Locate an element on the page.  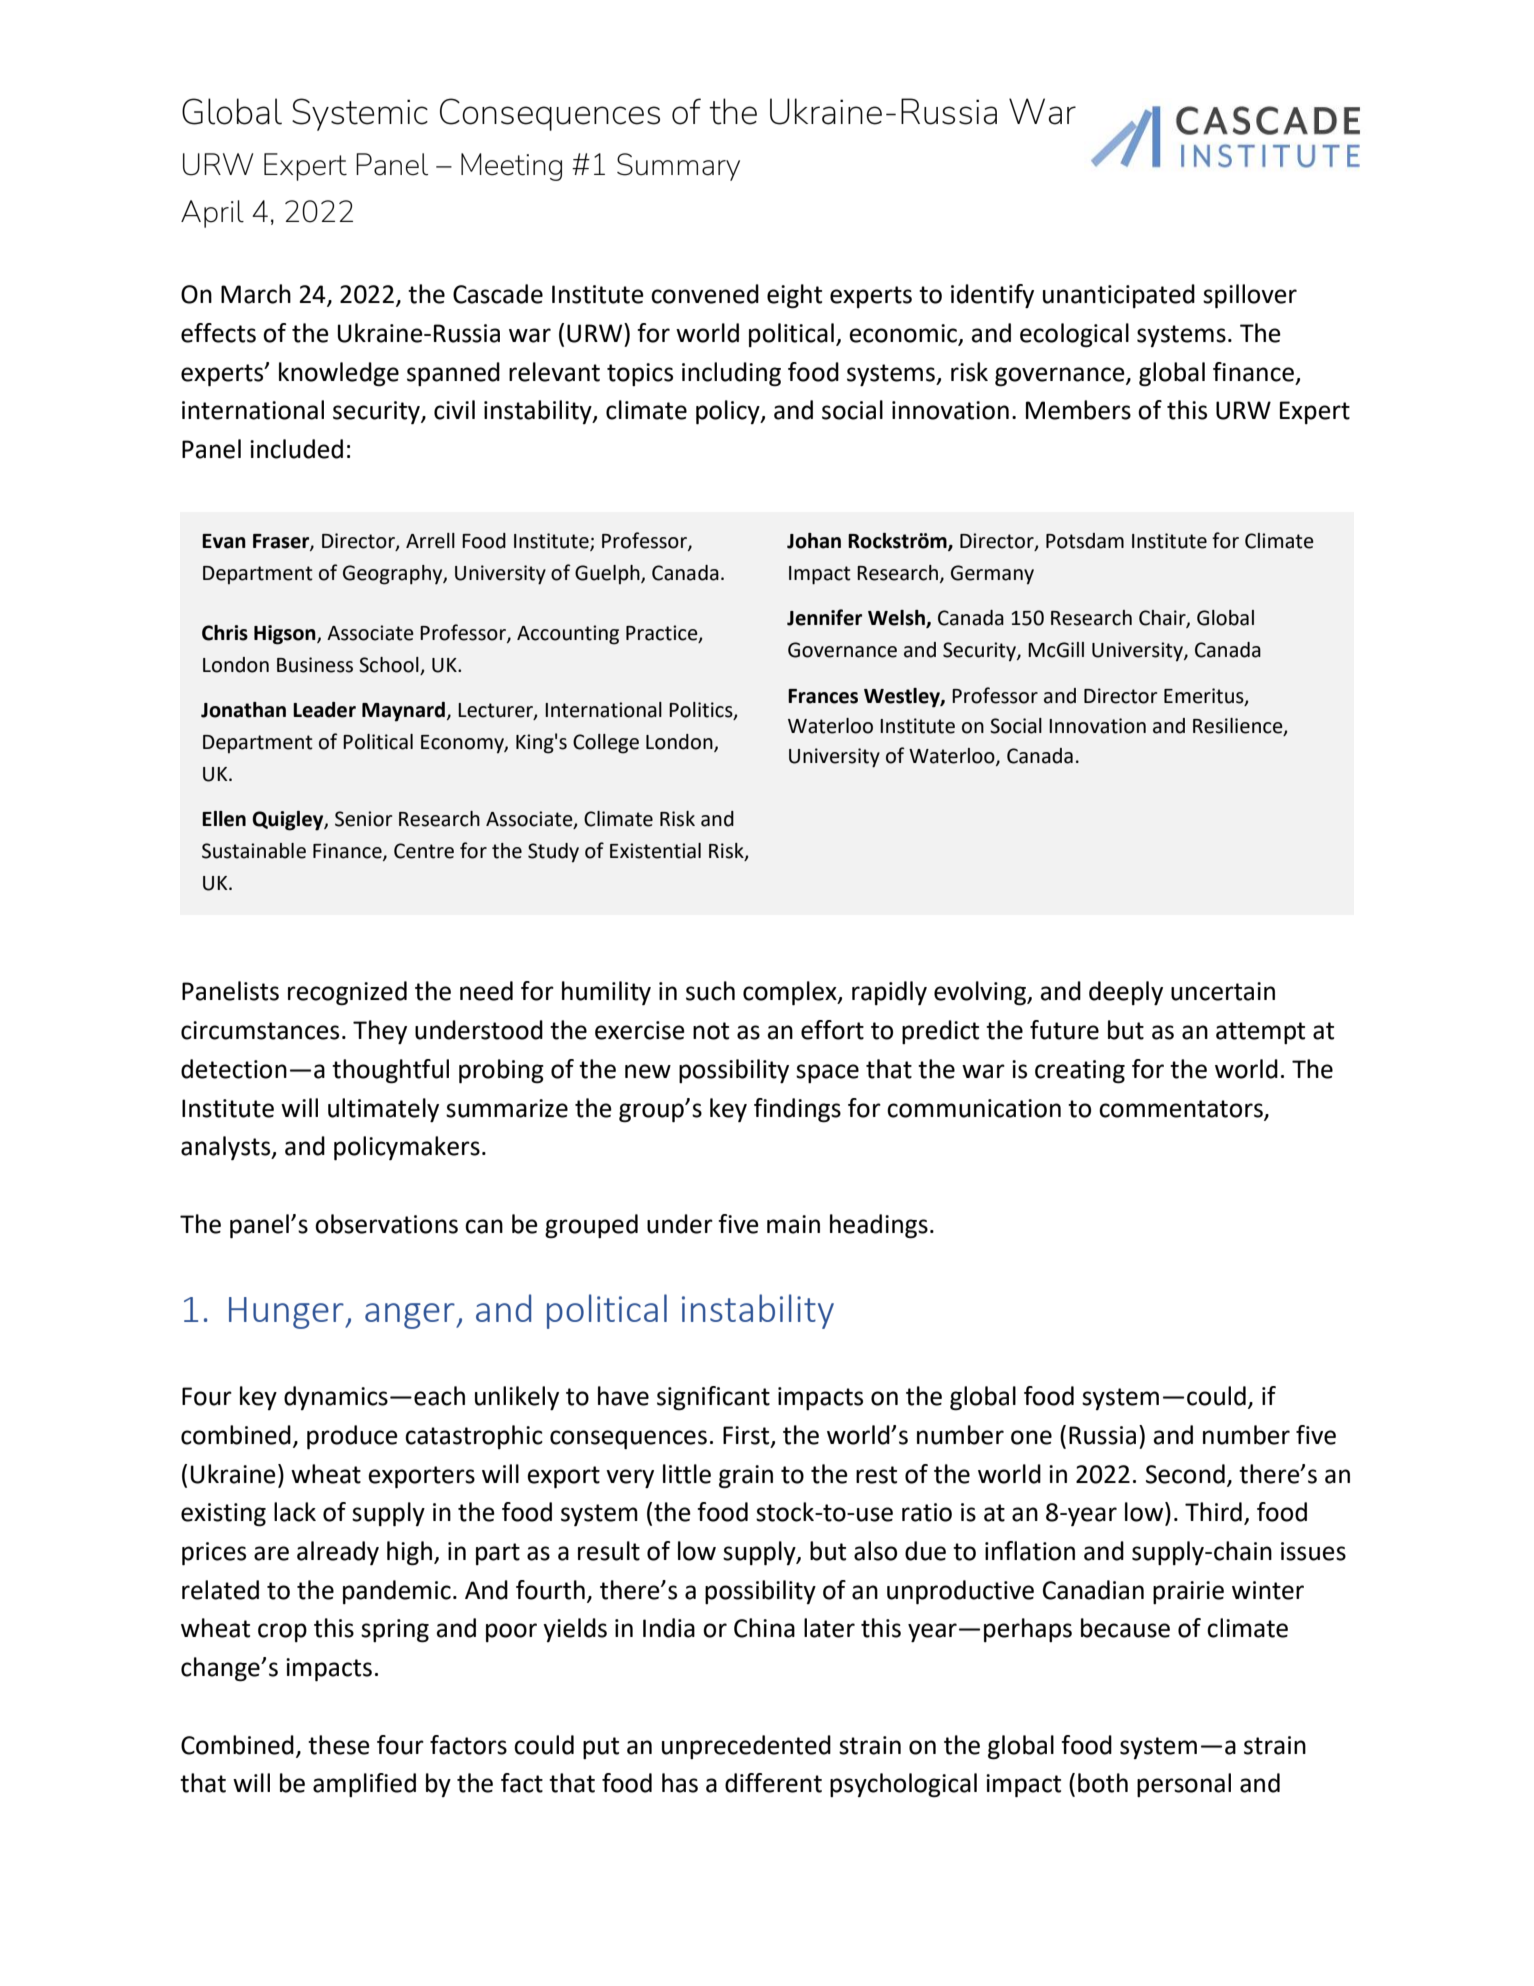
Business is located at coordinates (315, 665).
